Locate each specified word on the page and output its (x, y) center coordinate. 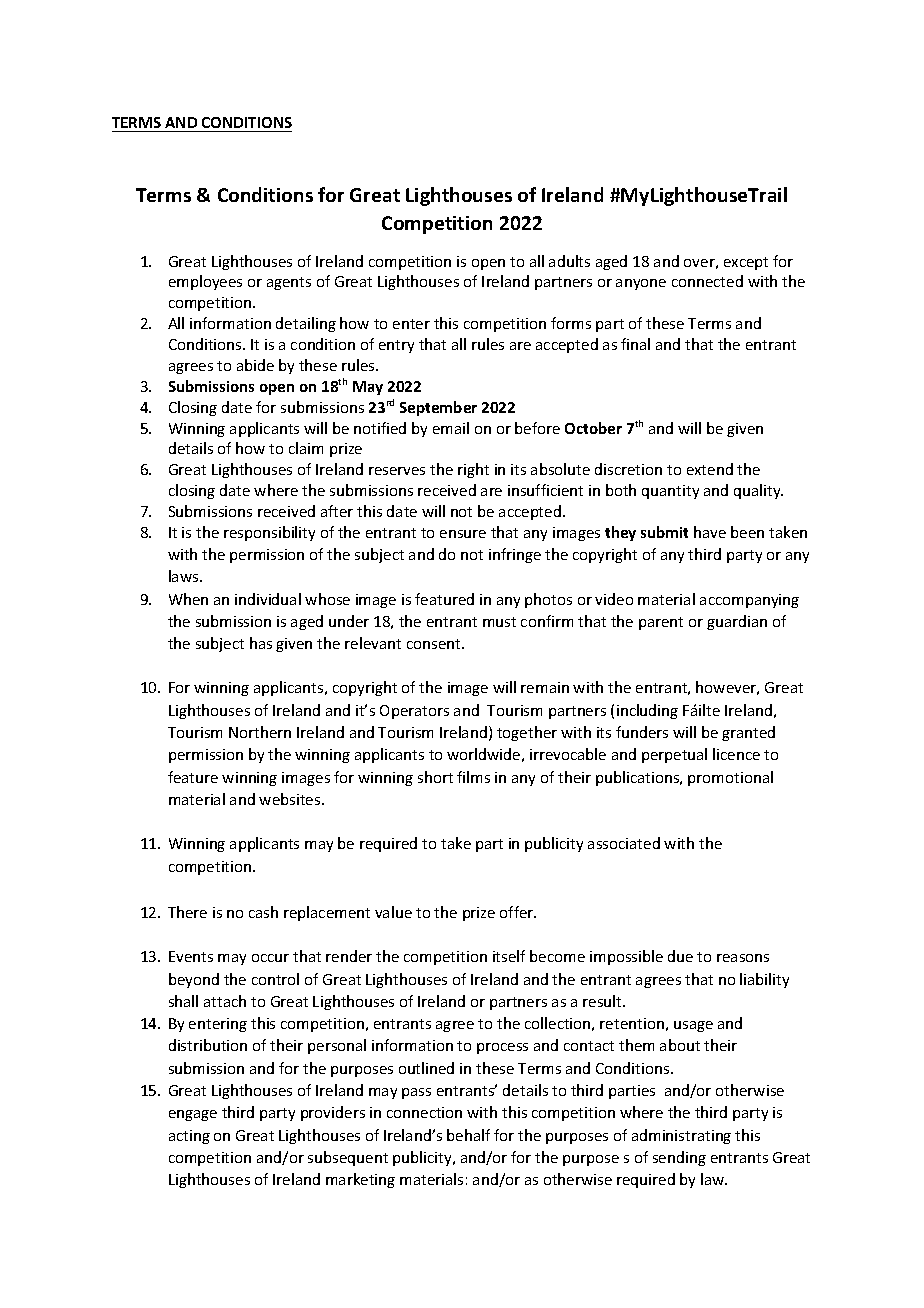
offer (518, 912)
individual (268, 599)
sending (679, 1158)
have (710, 532)
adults (569, 261)
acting (189, 1137)
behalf (468, 1135)
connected (707, 281)
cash (263, 912)
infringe (515, 555)
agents (289, 283)
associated (624, 843)
